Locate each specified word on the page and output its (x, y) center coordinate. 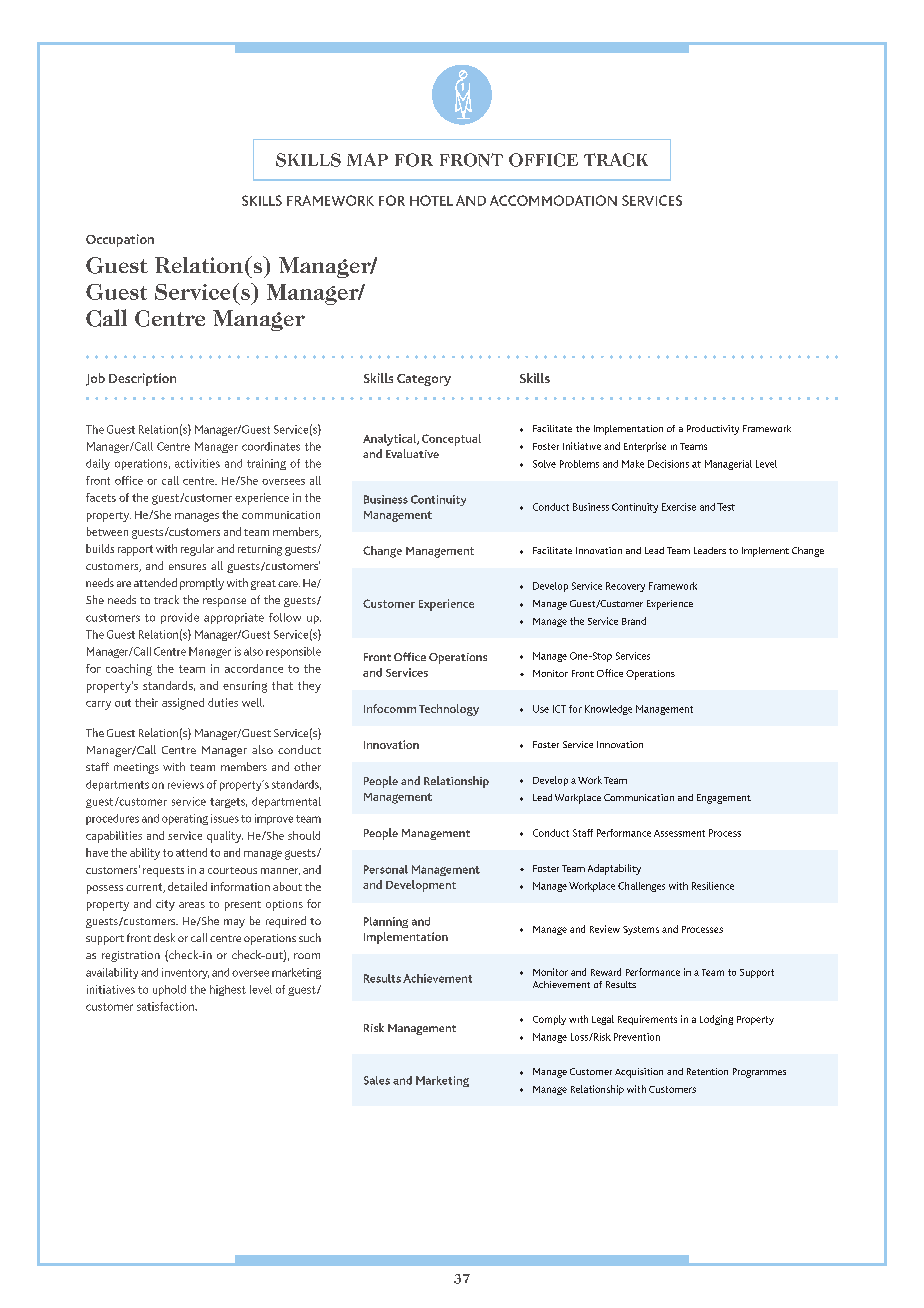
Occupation (120, 240)
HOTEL (431, 200)
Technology (449, 710)
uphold (169, 990)
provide (180, 618)
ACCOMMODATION (553, 200)
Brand (634, 621)
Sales (377, 1080)
